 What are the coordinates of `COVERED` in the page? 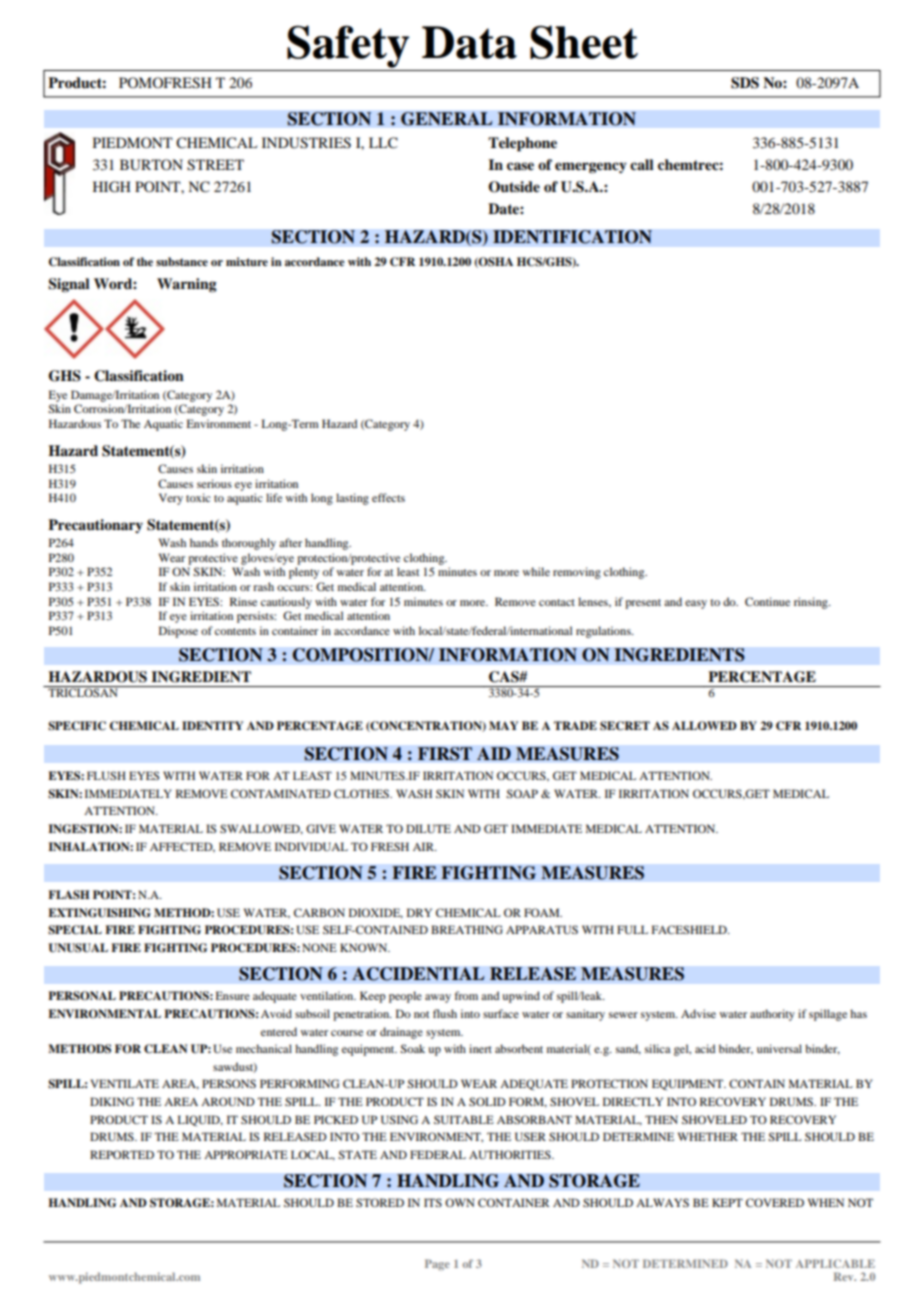 It's located at (775, 1202).
